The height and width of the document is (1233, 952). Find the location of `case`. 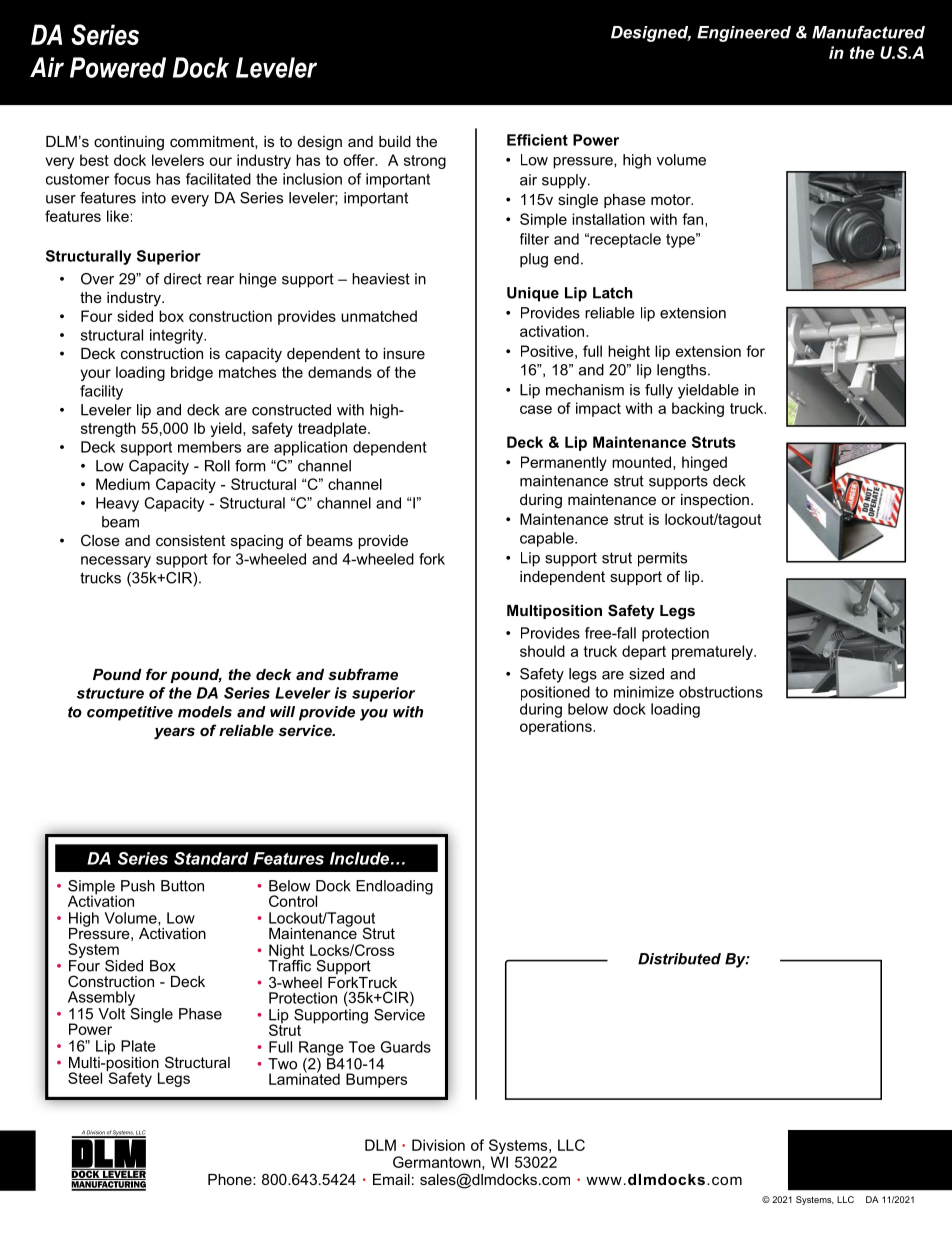

case is located at coordinates (536, 409).
